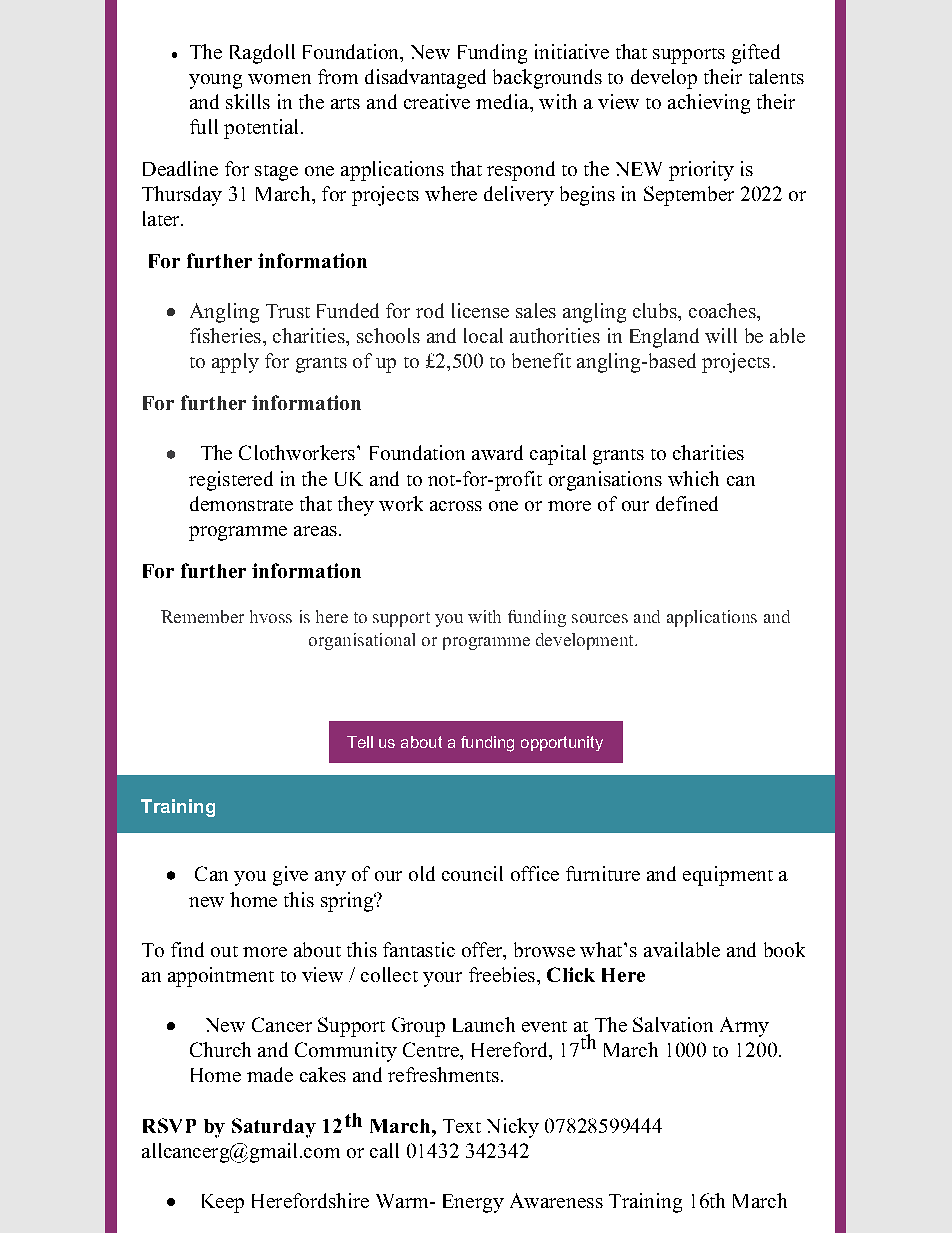  I want to click on registered, so click(231, 481).
